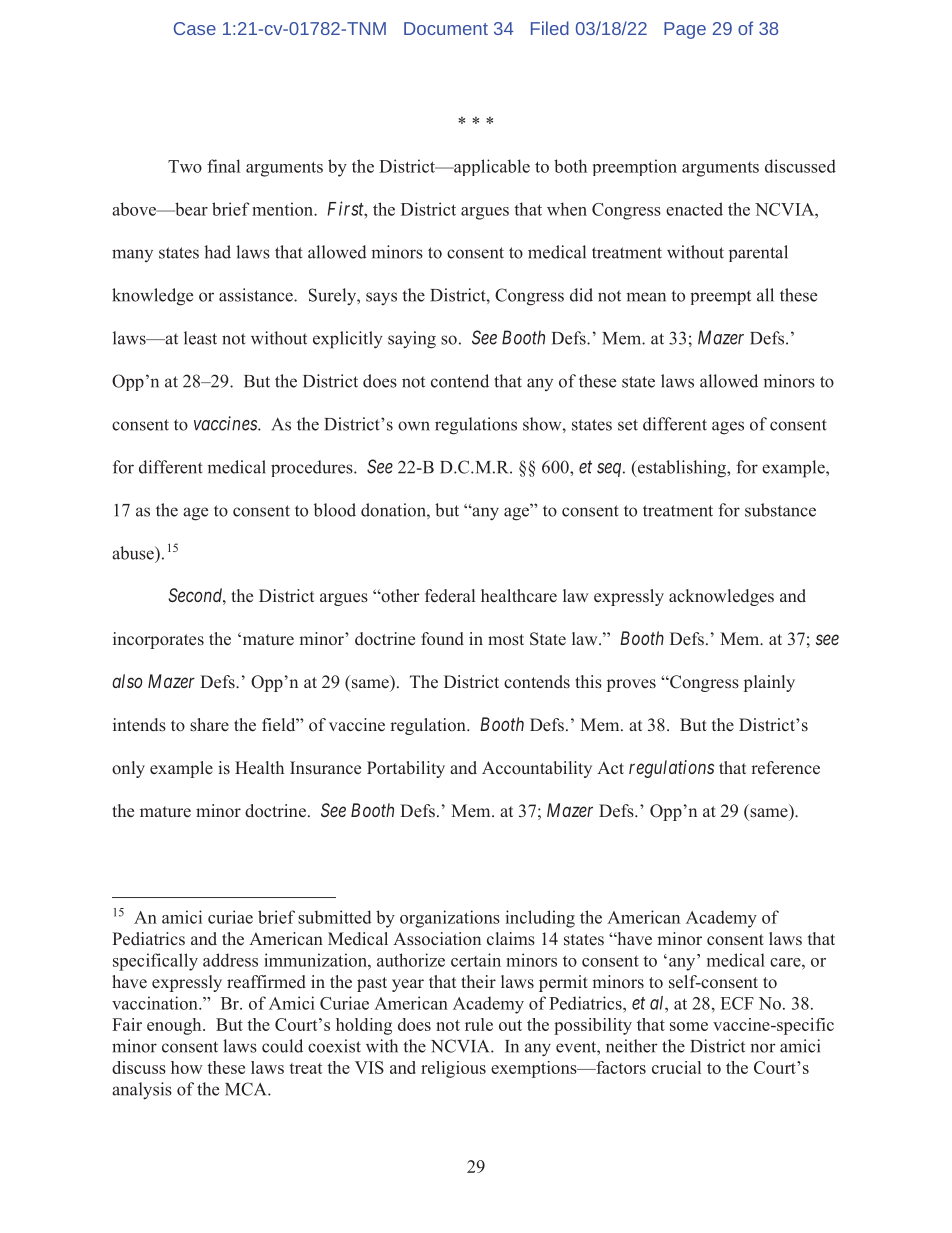  I want to click on religious, so click(453, 1069).
